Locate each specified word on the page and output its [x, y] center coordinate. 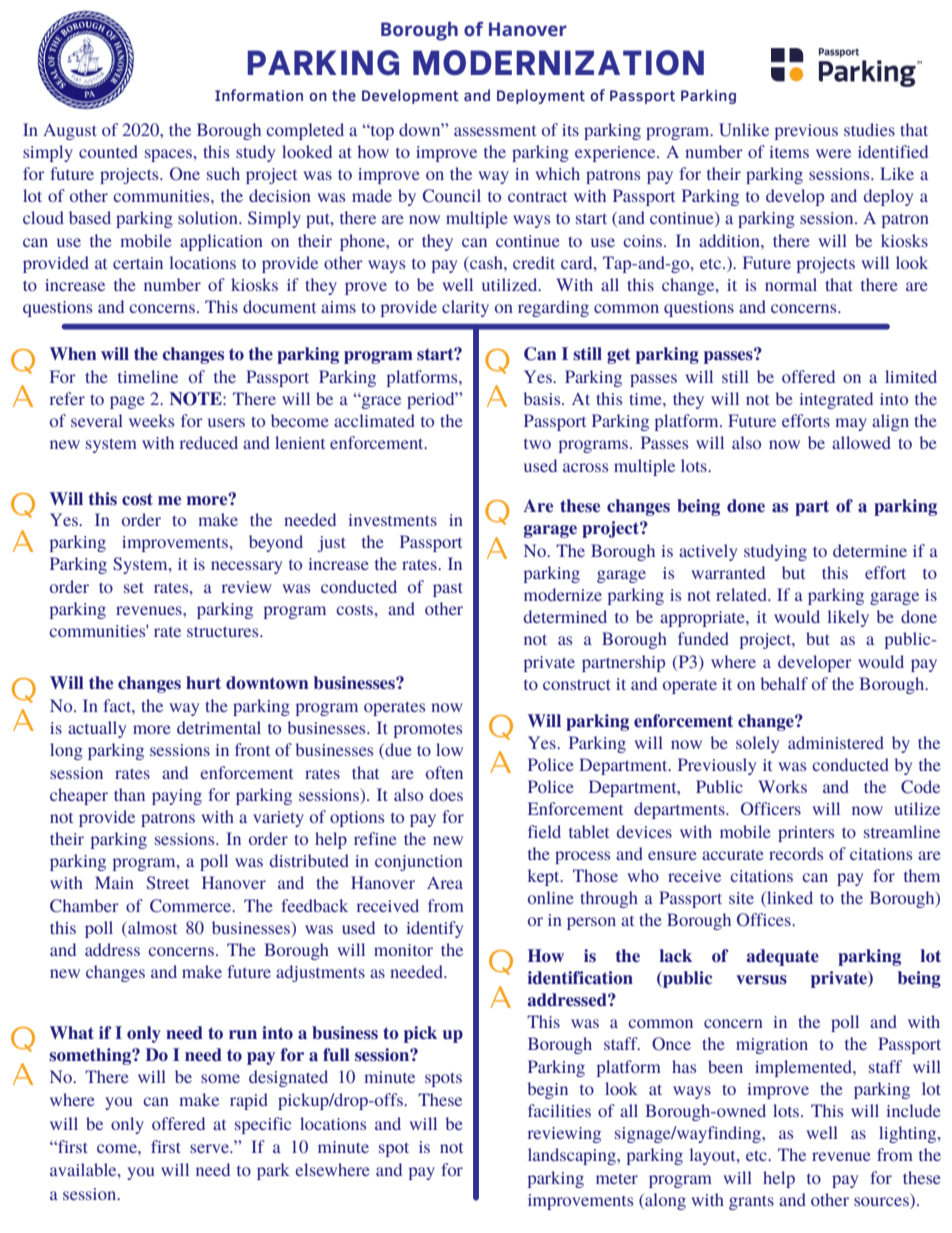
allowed [861, 442]
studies [869, 129]
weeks [151, 420]
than [129, 794]
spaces [169, 155]
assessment [495, 131]
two [537, 444]
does [446, 794]
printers [806, 834]
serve [210, 1148]
